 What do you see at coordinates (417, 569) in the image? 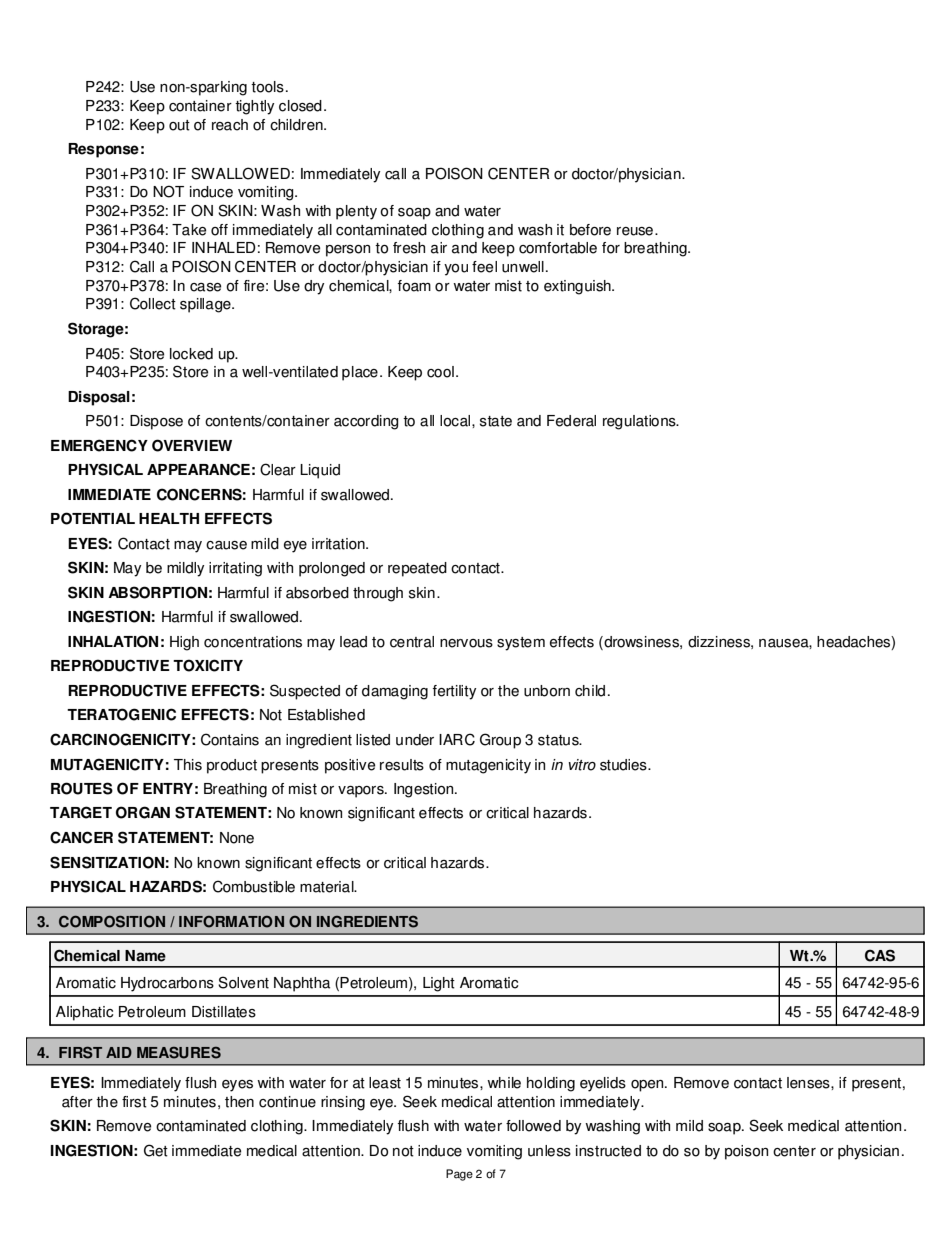
I see `repeated` at bounding box center [417, 569].
